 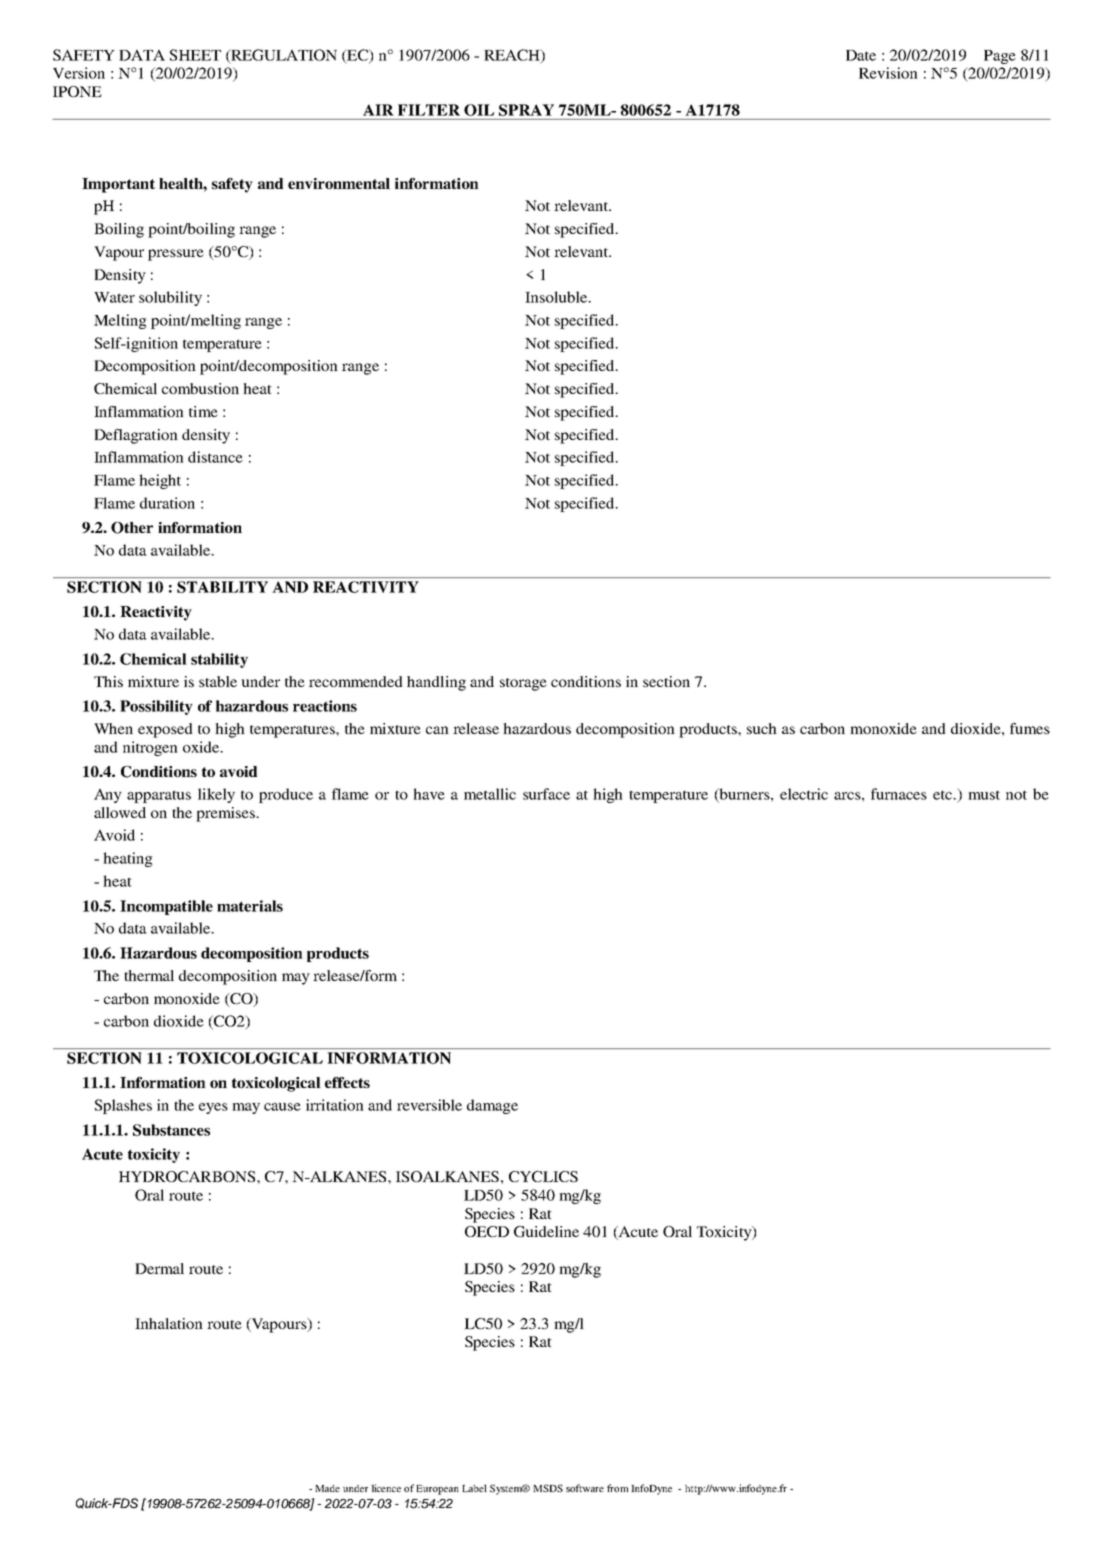 What do you see at coordinates (888, 73) in the image?
I see `Revision` at bounding box center [888, 73].
